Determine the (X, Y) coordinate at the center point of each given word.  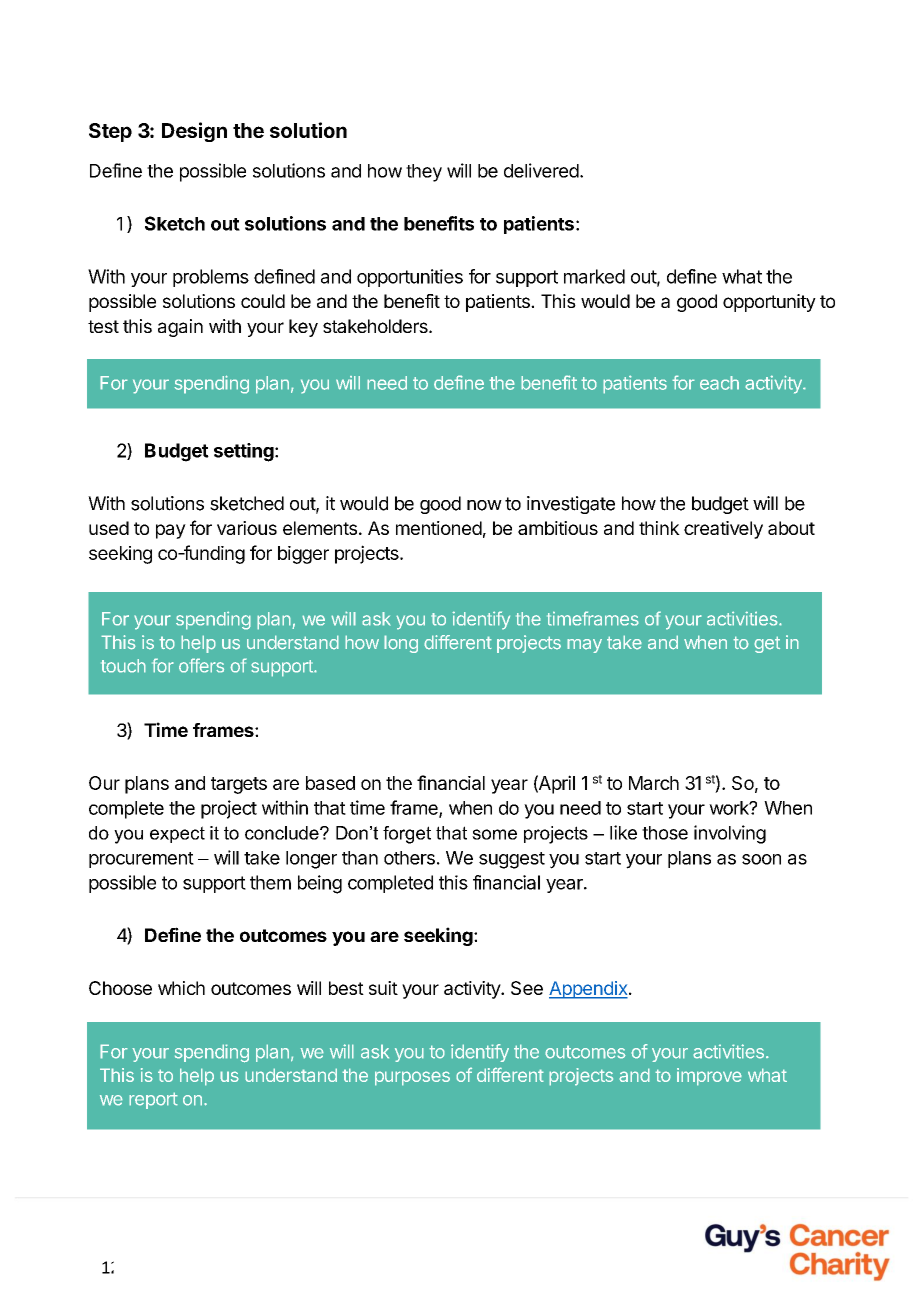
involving (730, 834)
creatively (723, 530)
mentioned (439, 528)
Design (194, 132)
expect (177, 834)
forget (407, 835)
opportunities (410, 278)
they (424, 173)
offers (201, 665)
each (719, 383)
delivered (541, 170)
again (180, 328)
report (153, 1100)
